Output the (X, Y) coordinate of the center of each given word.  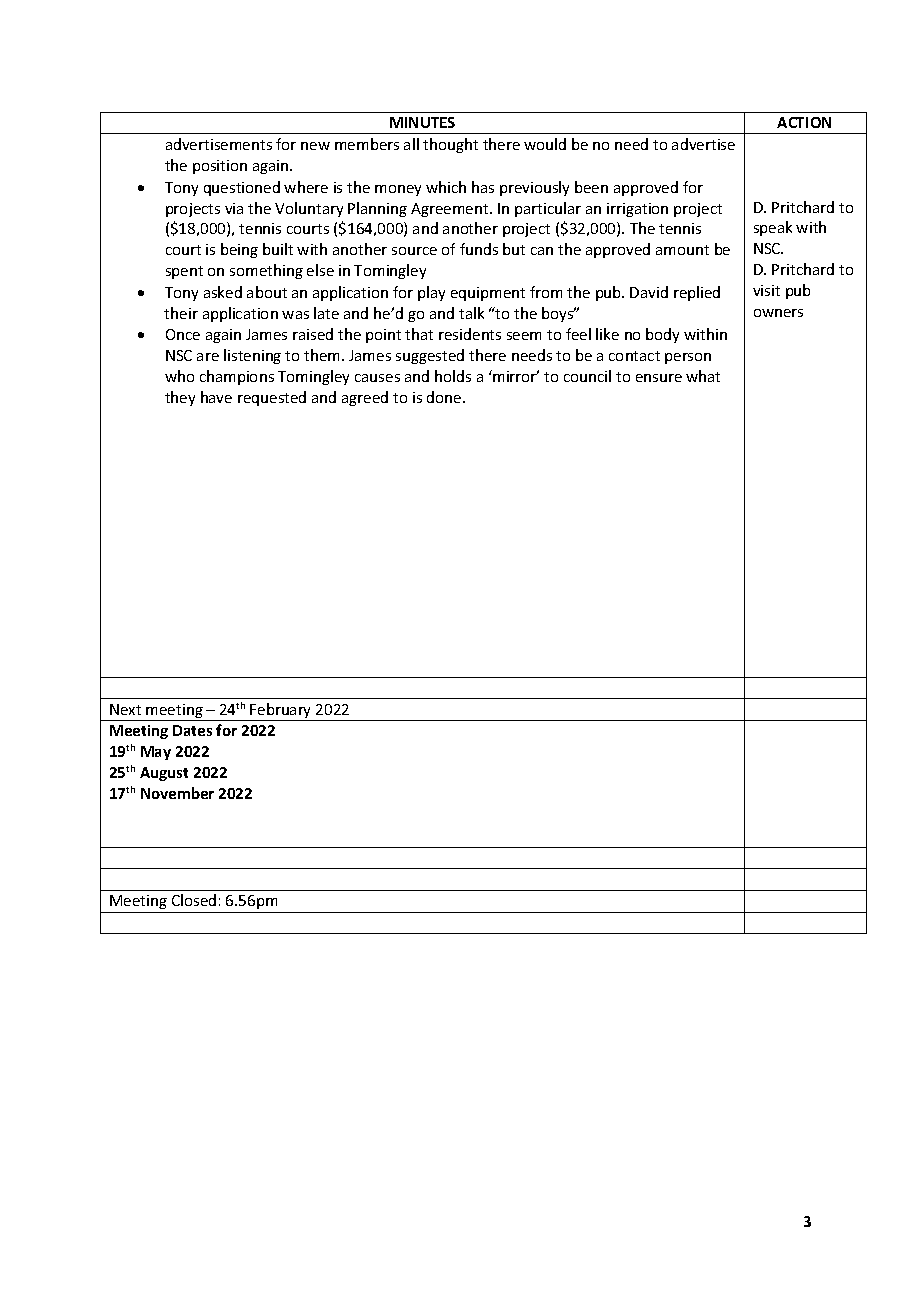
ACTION (804, 122)
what (703, 376)
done (445, 397)
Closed (194, 900)
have (216, 397)
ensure (659, 378)
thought (450, 145)
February (281, 712)
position (220, 167)
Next (125, 709)
